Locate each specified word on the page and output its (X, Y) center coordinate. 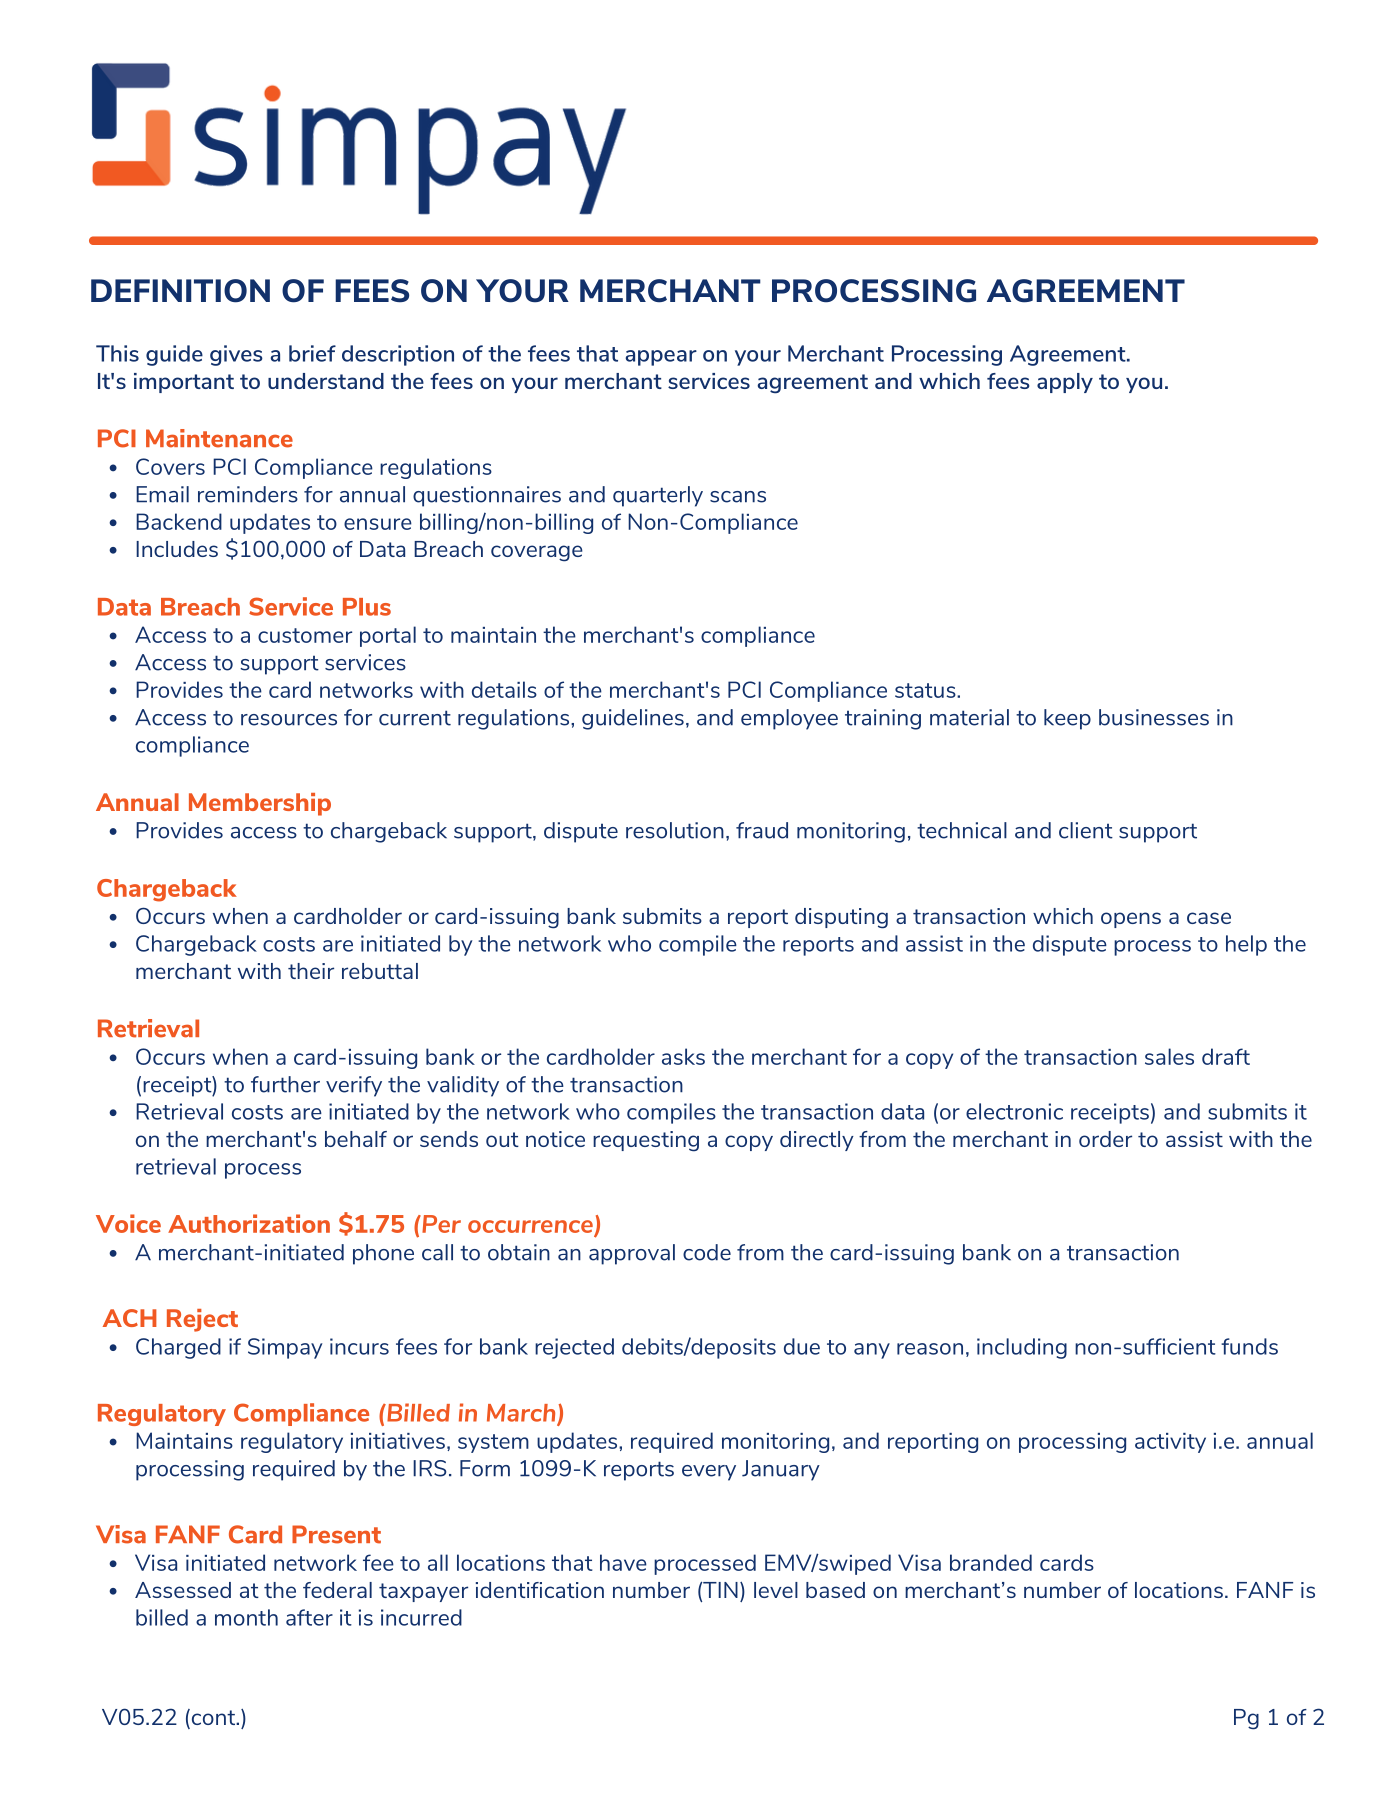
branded (991, 1562)
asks (683, 1056)
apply (1065, 383)
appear (661, 358)
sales (1169, 1056)
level (776, 1590)
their (311, 971)
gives (236, 355)
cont (213, 1718)
